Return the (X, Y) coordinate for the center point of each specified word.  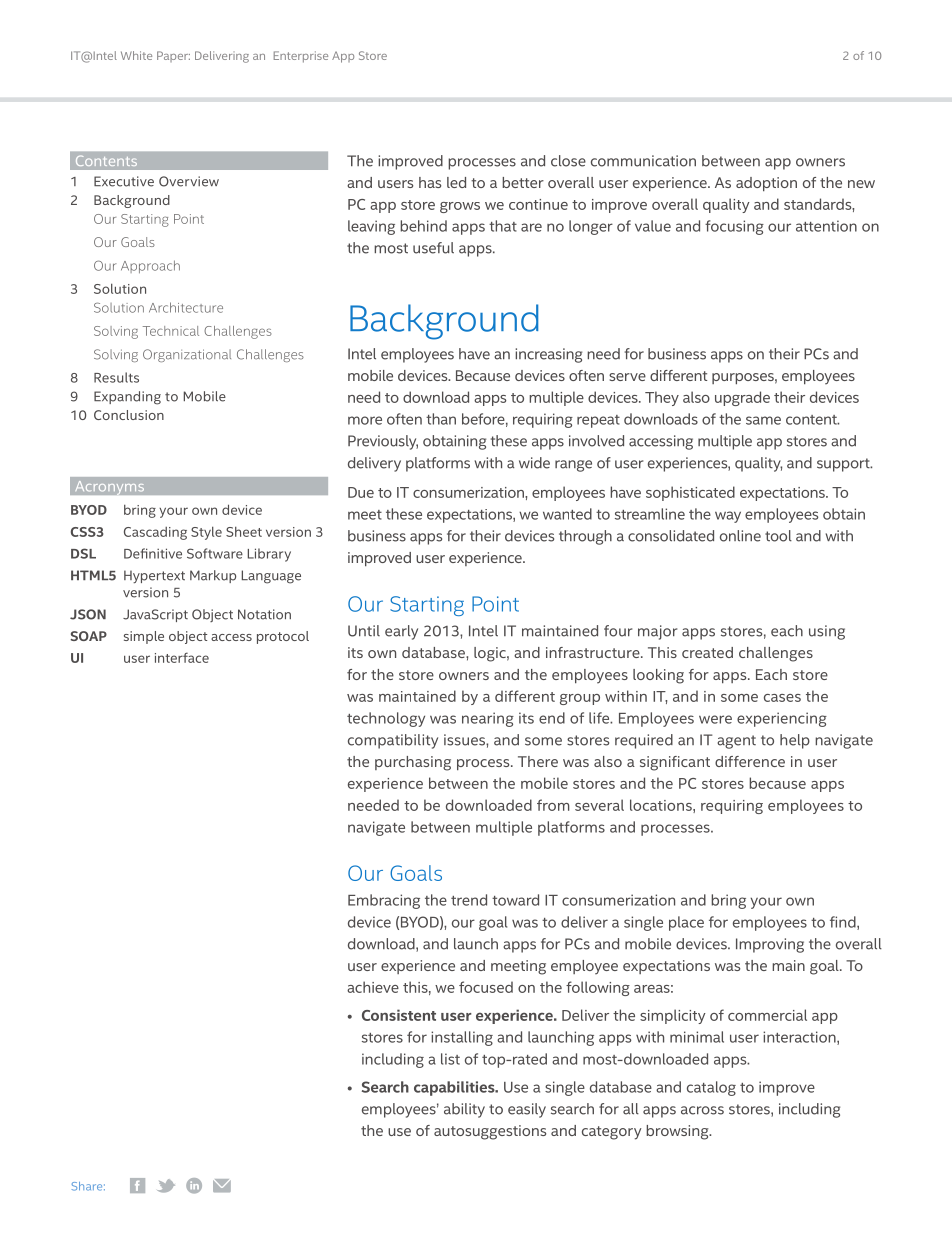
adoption (766, 184)
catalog (711, 1088)
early (401, 632)
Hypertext (154, 576)
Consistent (399, 1015)
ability (464, 1110)
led (456, 182)
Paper (173, 56)
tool (778, 536)
